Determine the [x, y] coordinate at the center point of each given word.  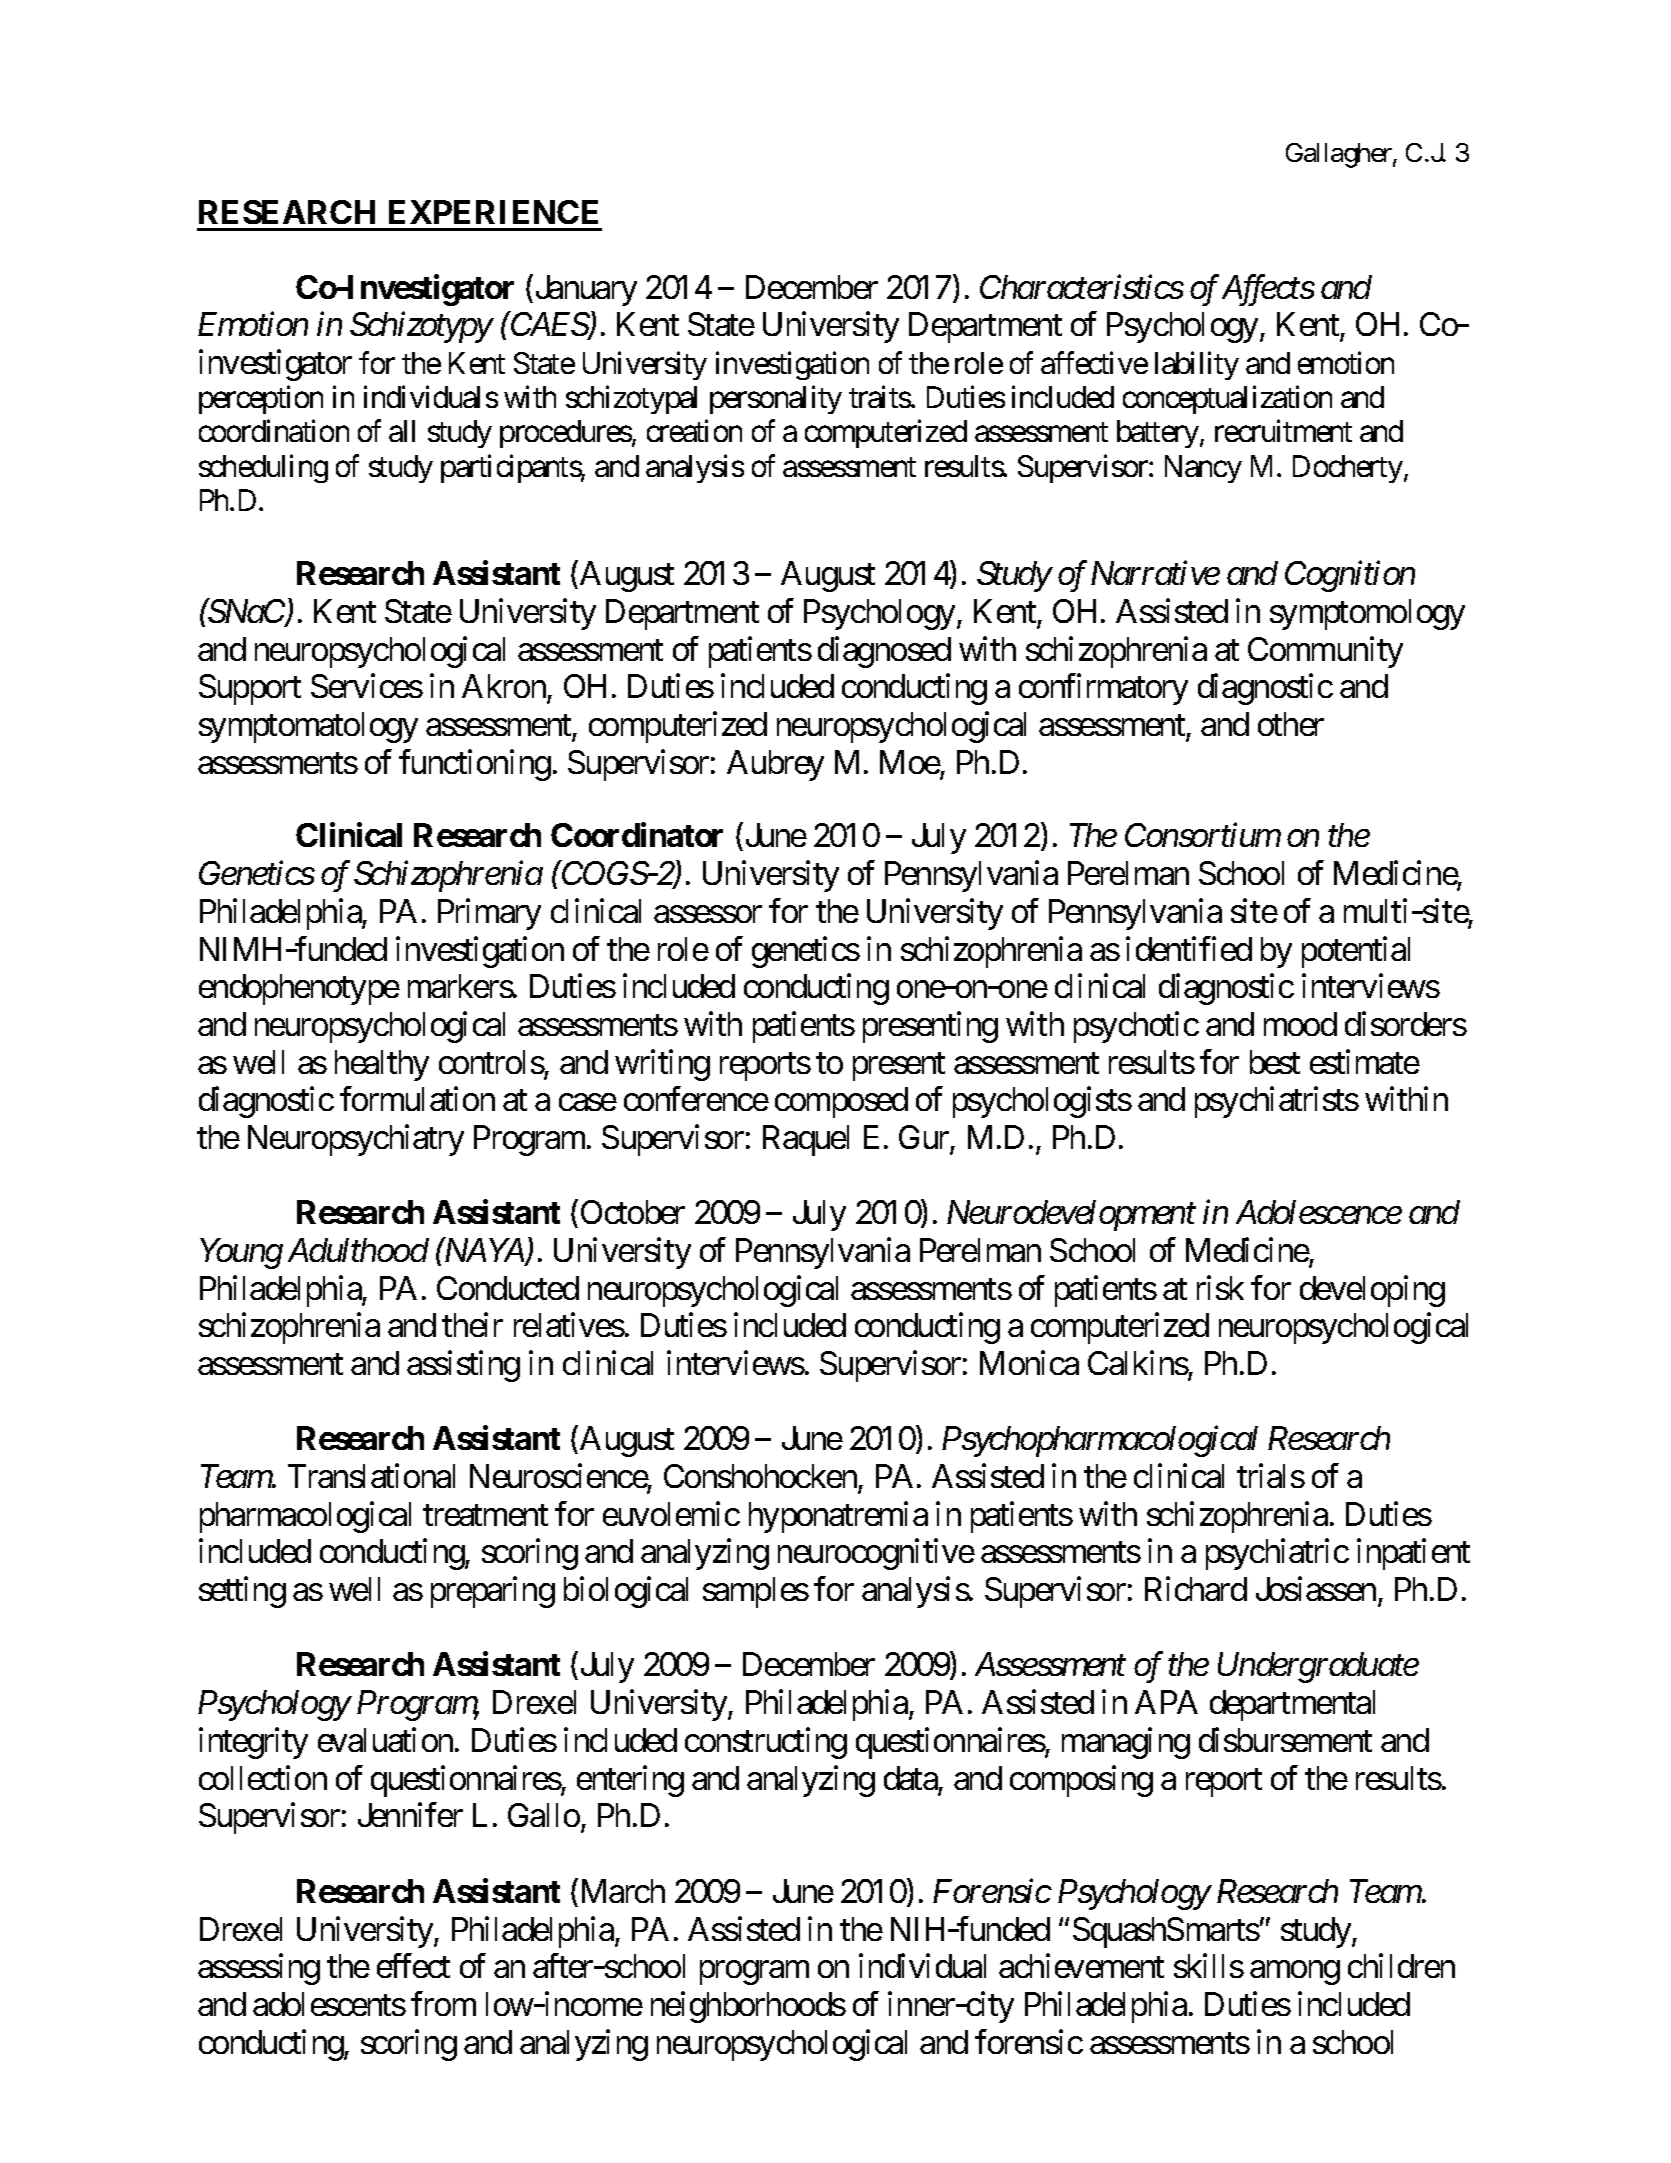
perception [261, 400]
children [1401, 1966]
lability [1197, 365]
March [621, 1890]
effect [413, 1966]
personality [776, 400]
